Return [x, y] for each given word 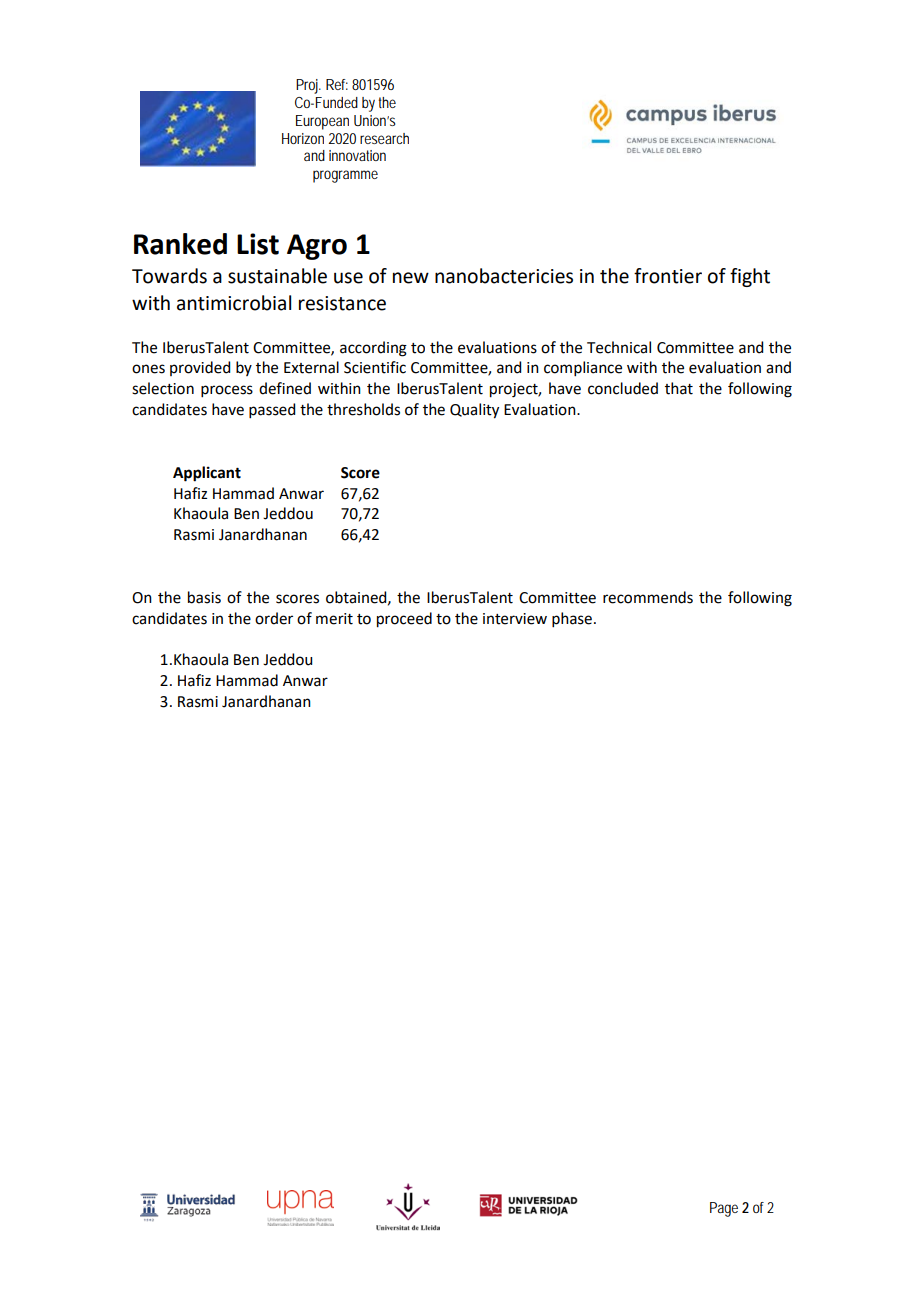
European [322, 122]
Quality [474, 411]
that [679, 388]
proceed [404, 620]
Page [724, 1209]
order [274, 618]
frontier [668, 276]
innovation [357, 155]
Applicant [207, 474]
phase [572, 619]
